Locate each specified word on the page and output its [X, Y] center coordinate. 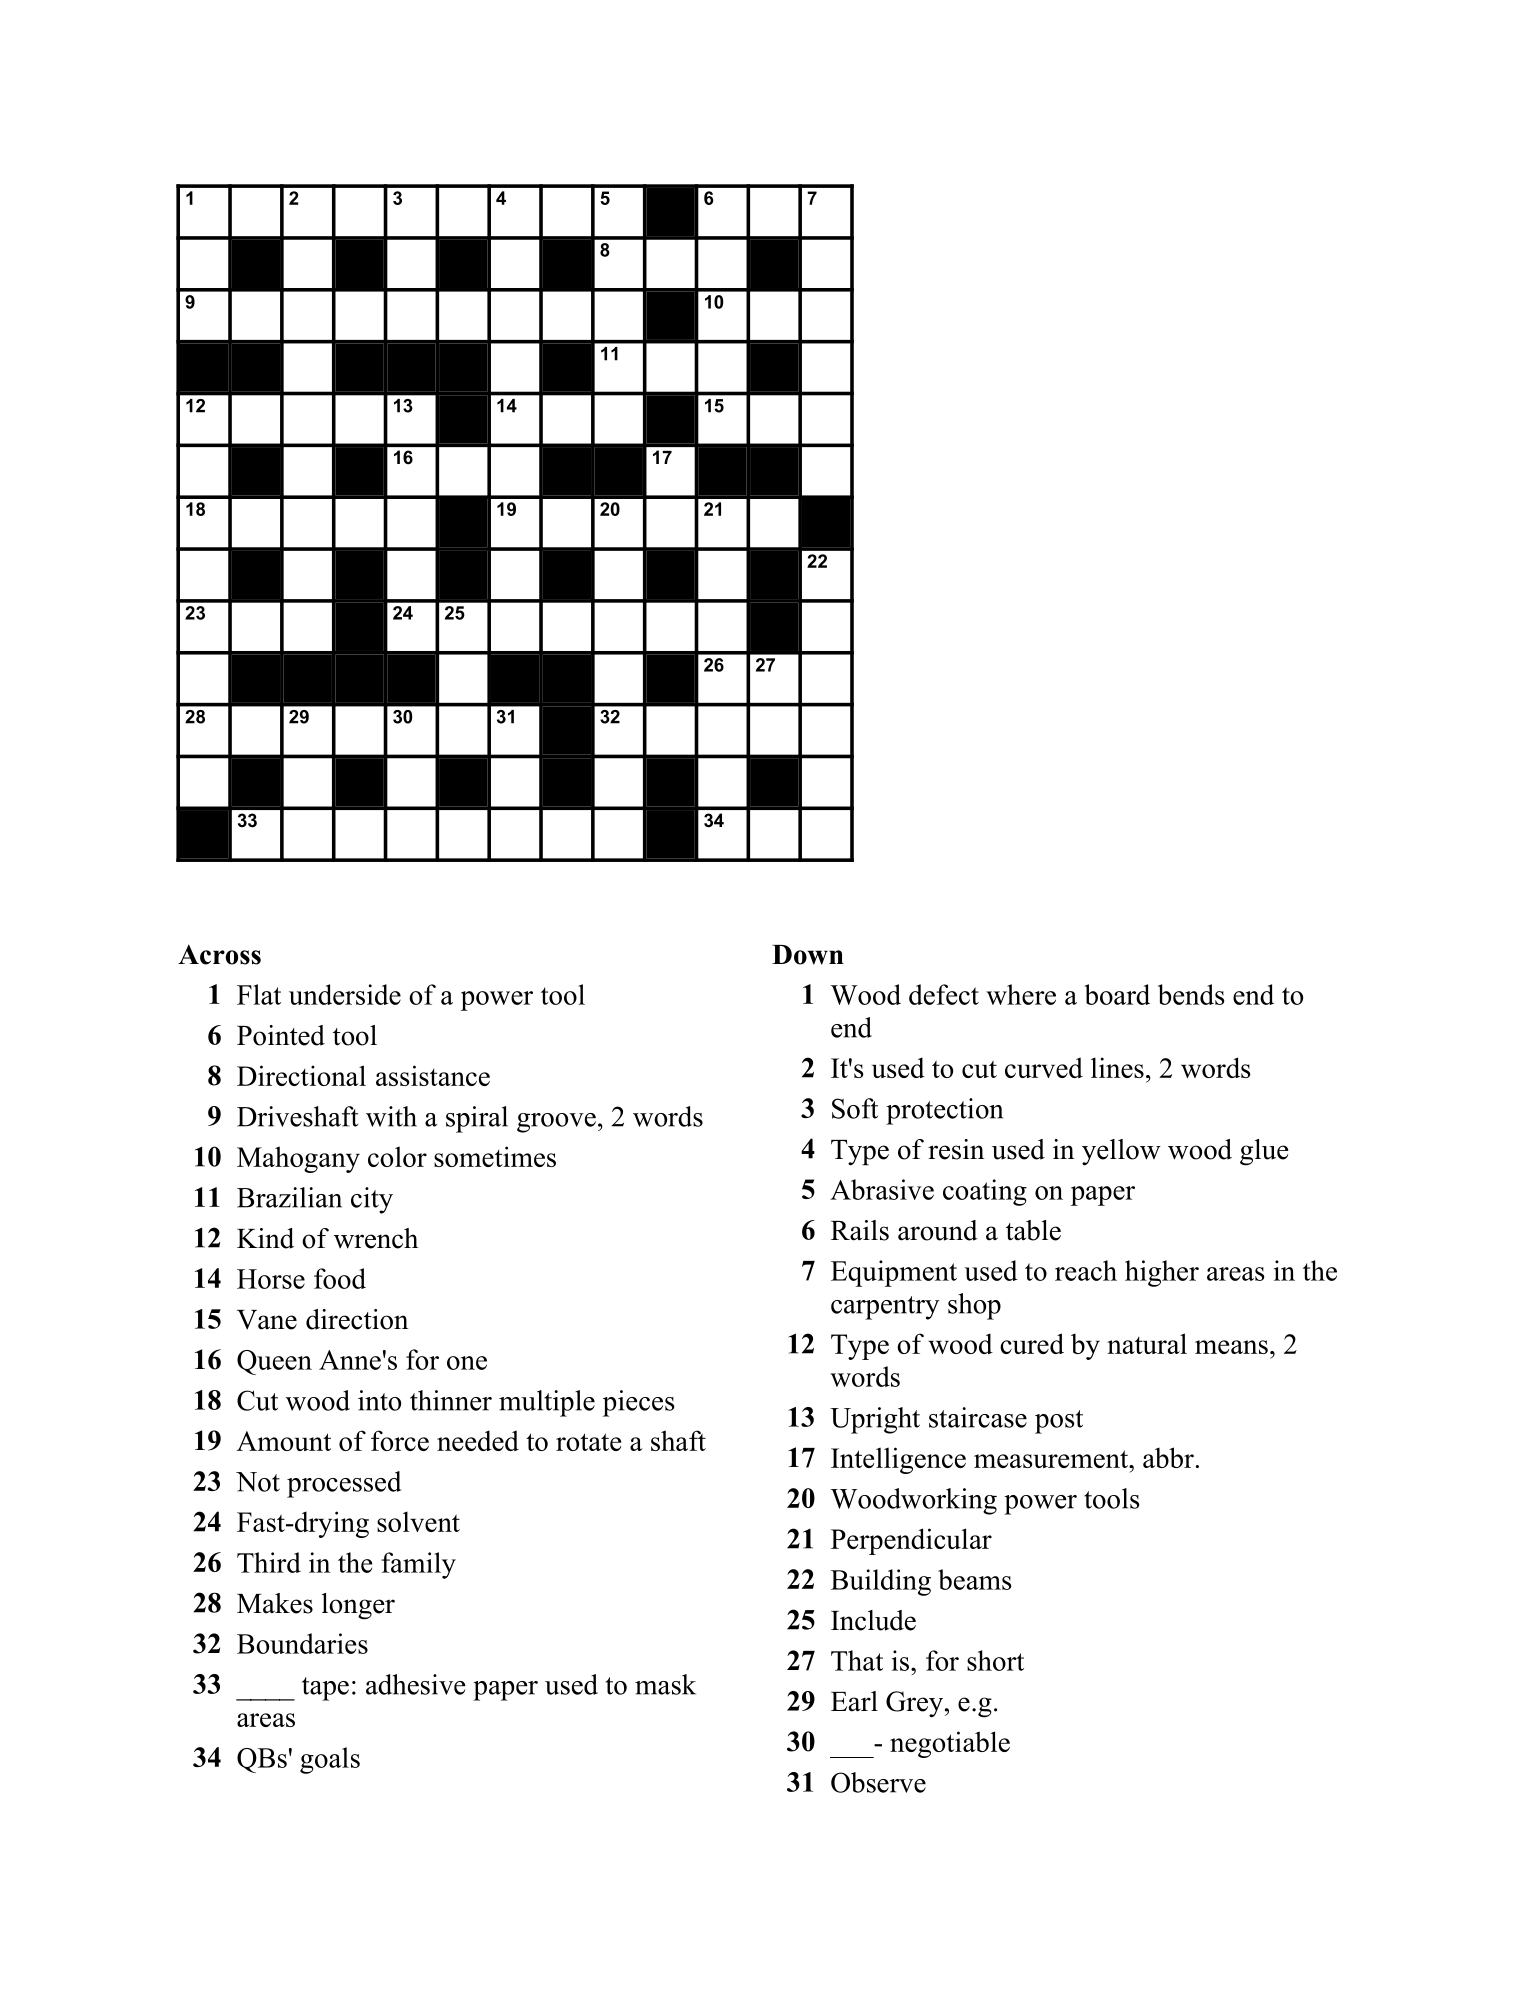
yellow [1121, 1152]
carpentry [885, 1308]
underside [345, 994]
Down [808, 955]
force [400, 1440]
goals [330, 1760]
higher [1162, 1273]
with [391, 1116]
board [1117, 994]
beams [974, 1579]
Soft [855, 1108]
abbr [1168, 1457]
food [340, 1278]
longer [358, 1606]
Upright [875, 1420]
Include [873, 1620]
